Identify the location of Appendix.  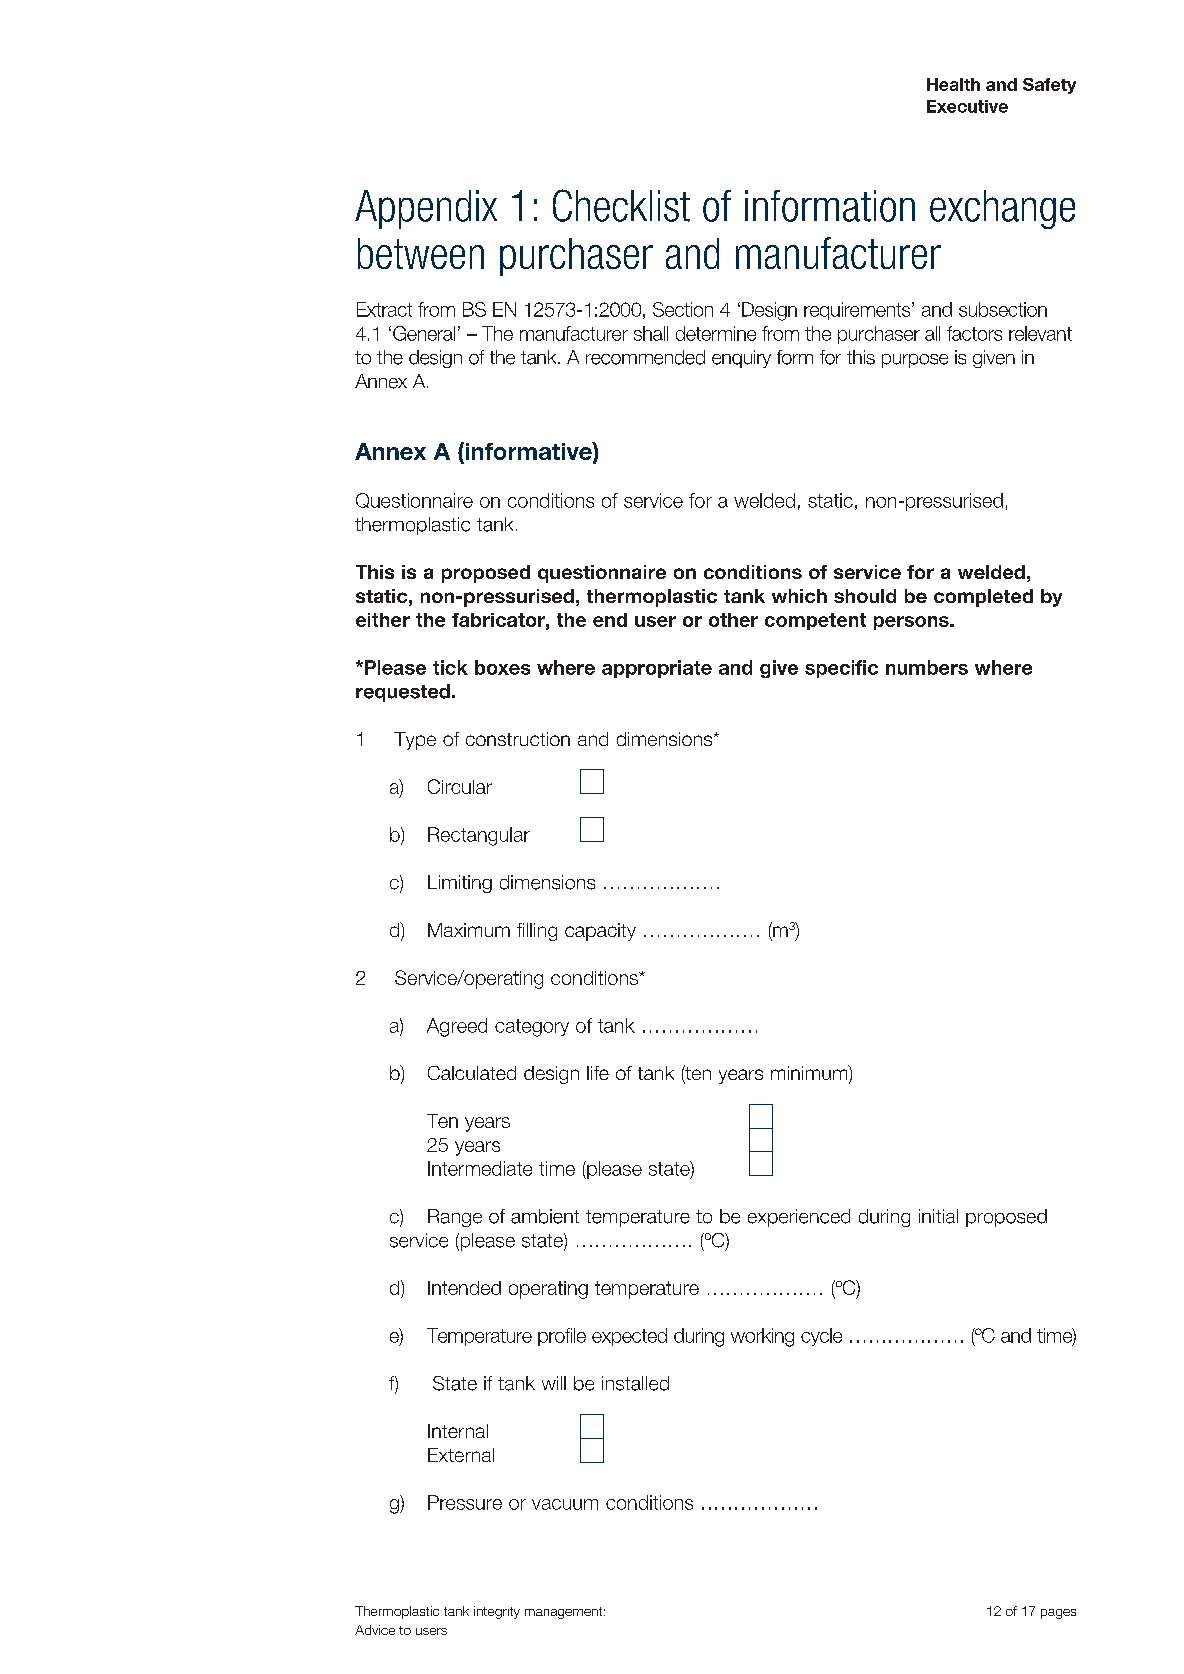
(426, 209).
